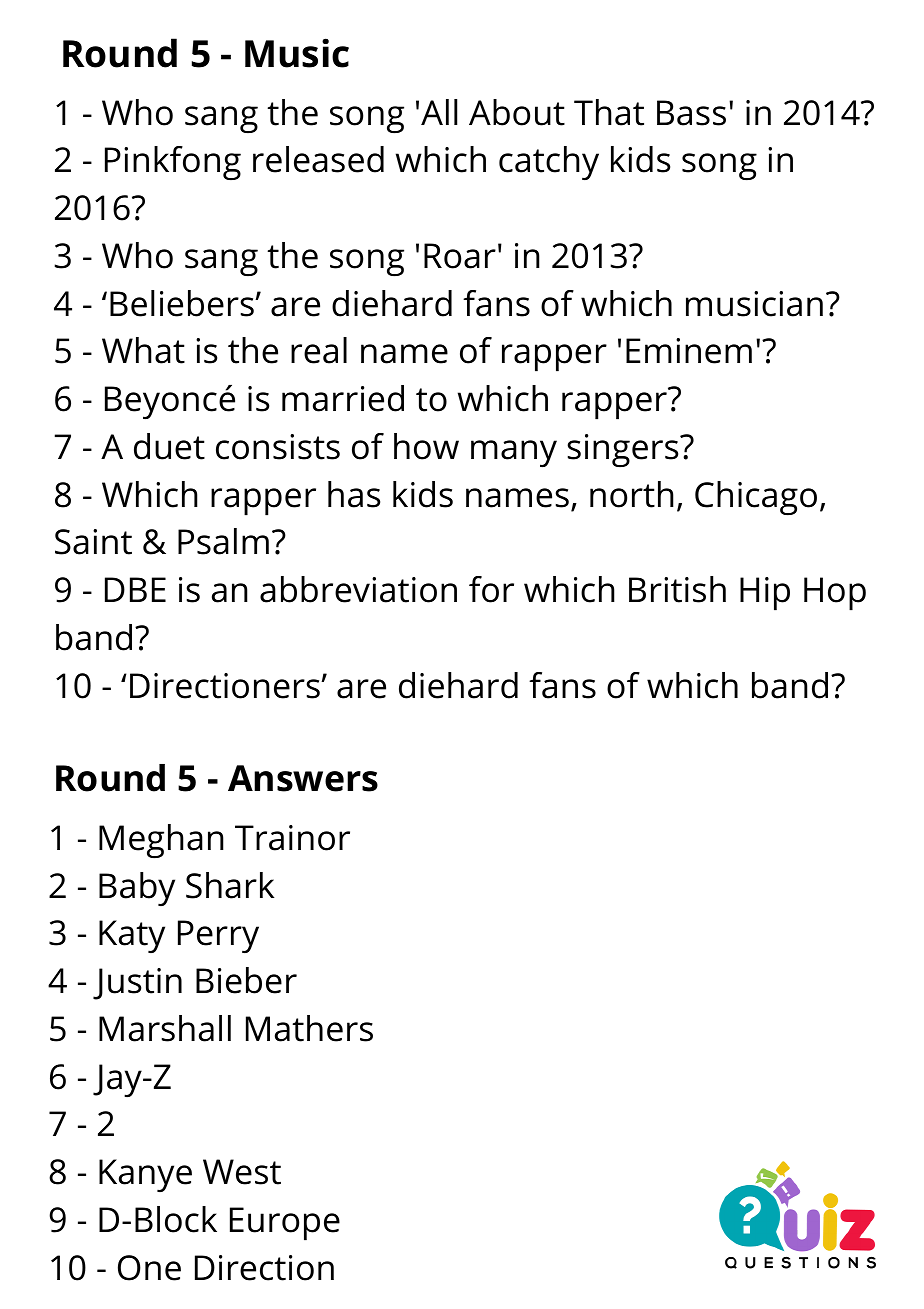 Image resolution: width=924 pixels, height=1309 pixels. I want to click on Hop, so click(835, 594).
